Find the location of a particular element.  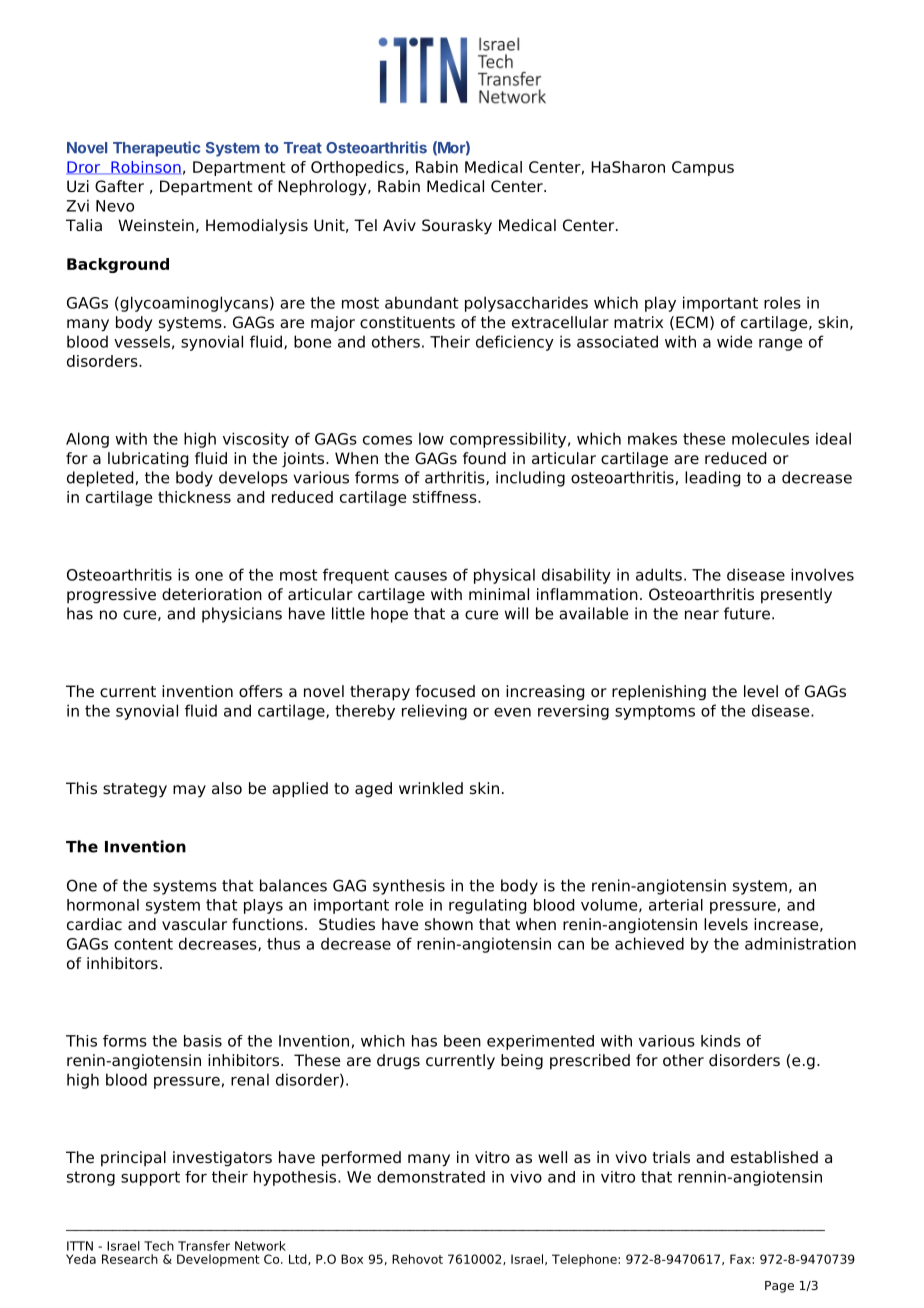

offers is located at coordinates (261, 691).
